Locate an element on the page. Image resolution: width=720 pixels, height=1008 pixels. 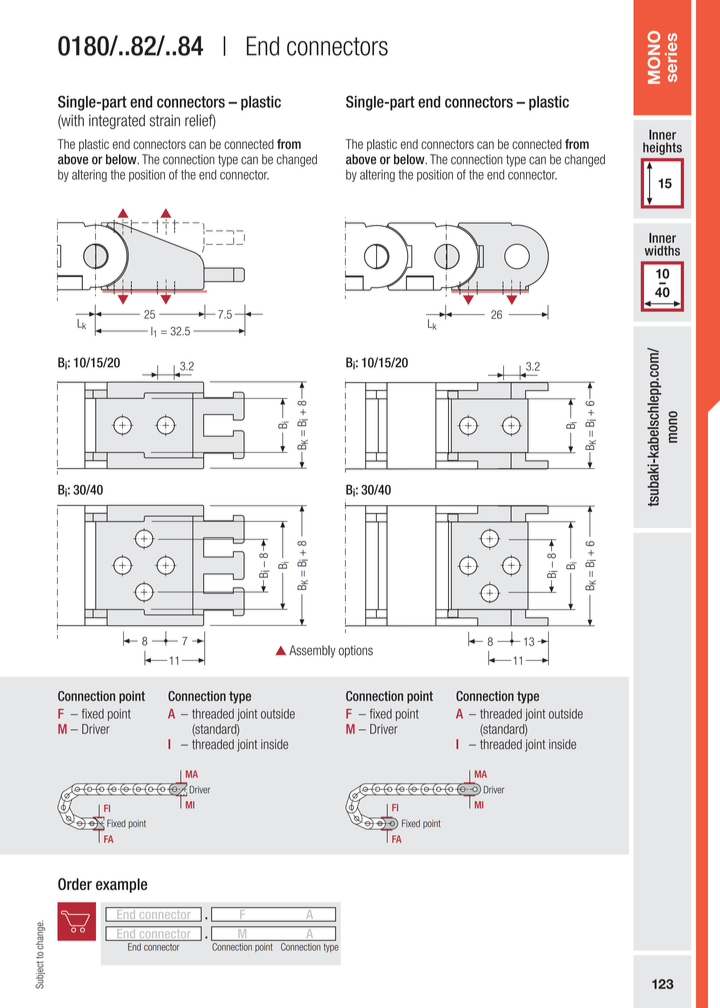
options is located at coordinates (356, 651).
